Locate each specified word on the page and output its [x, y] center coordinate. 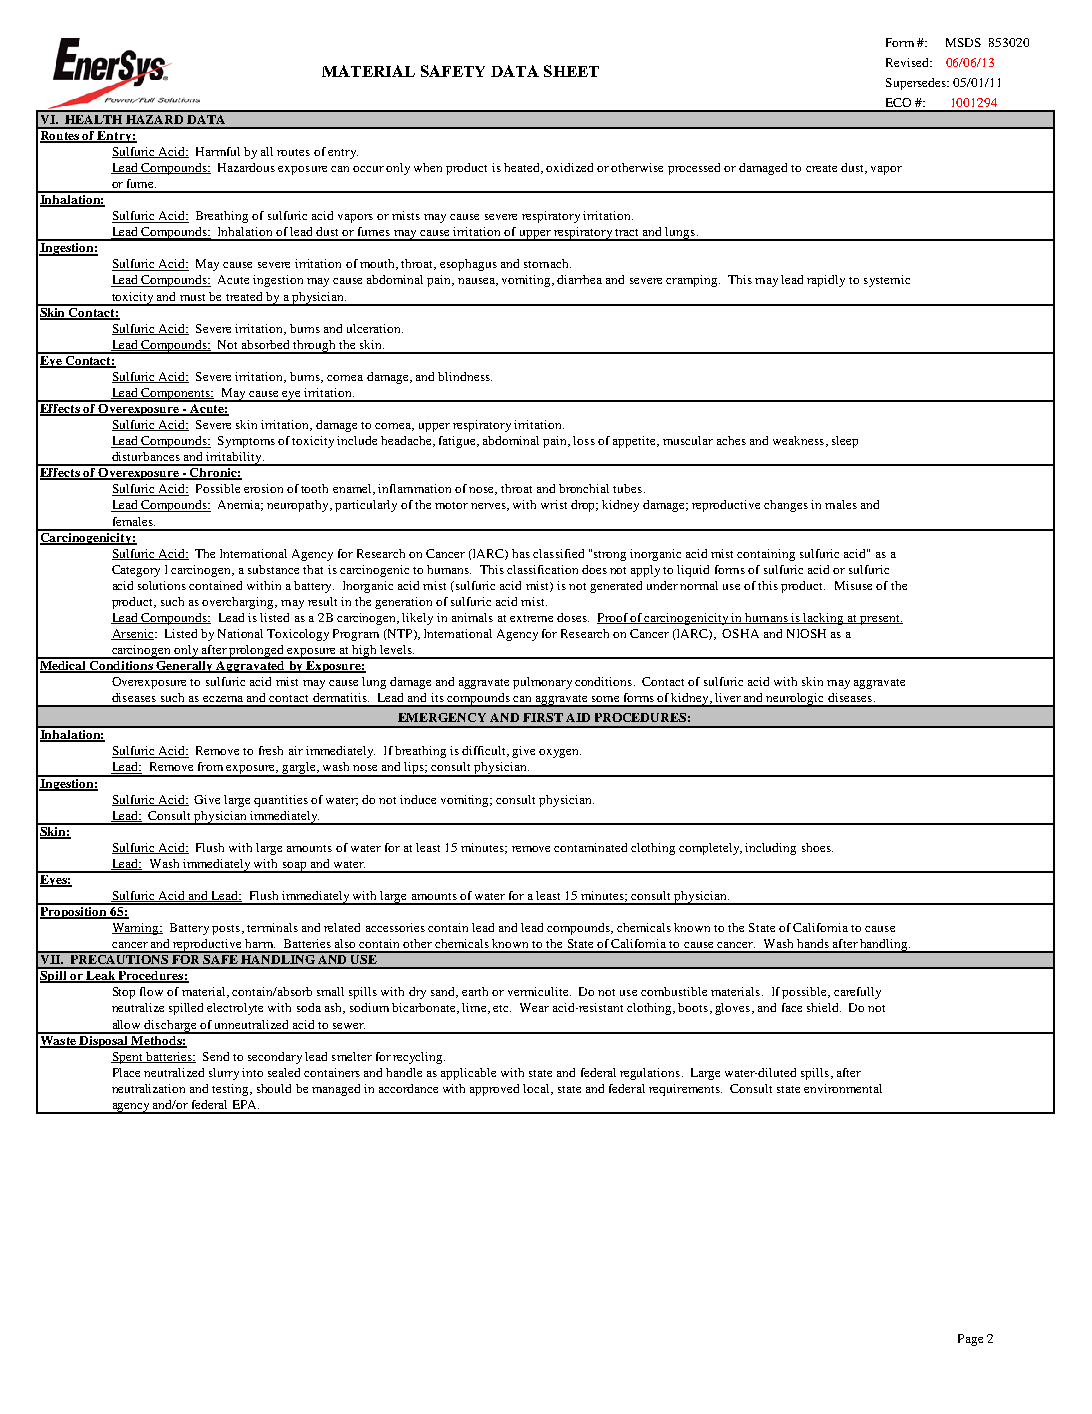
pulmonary [542, 683]
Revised [908, 62]
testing [232, 1090]
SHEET [571, 71]
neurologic [795, 700]
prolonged [256, 652]
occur [368, 169]
